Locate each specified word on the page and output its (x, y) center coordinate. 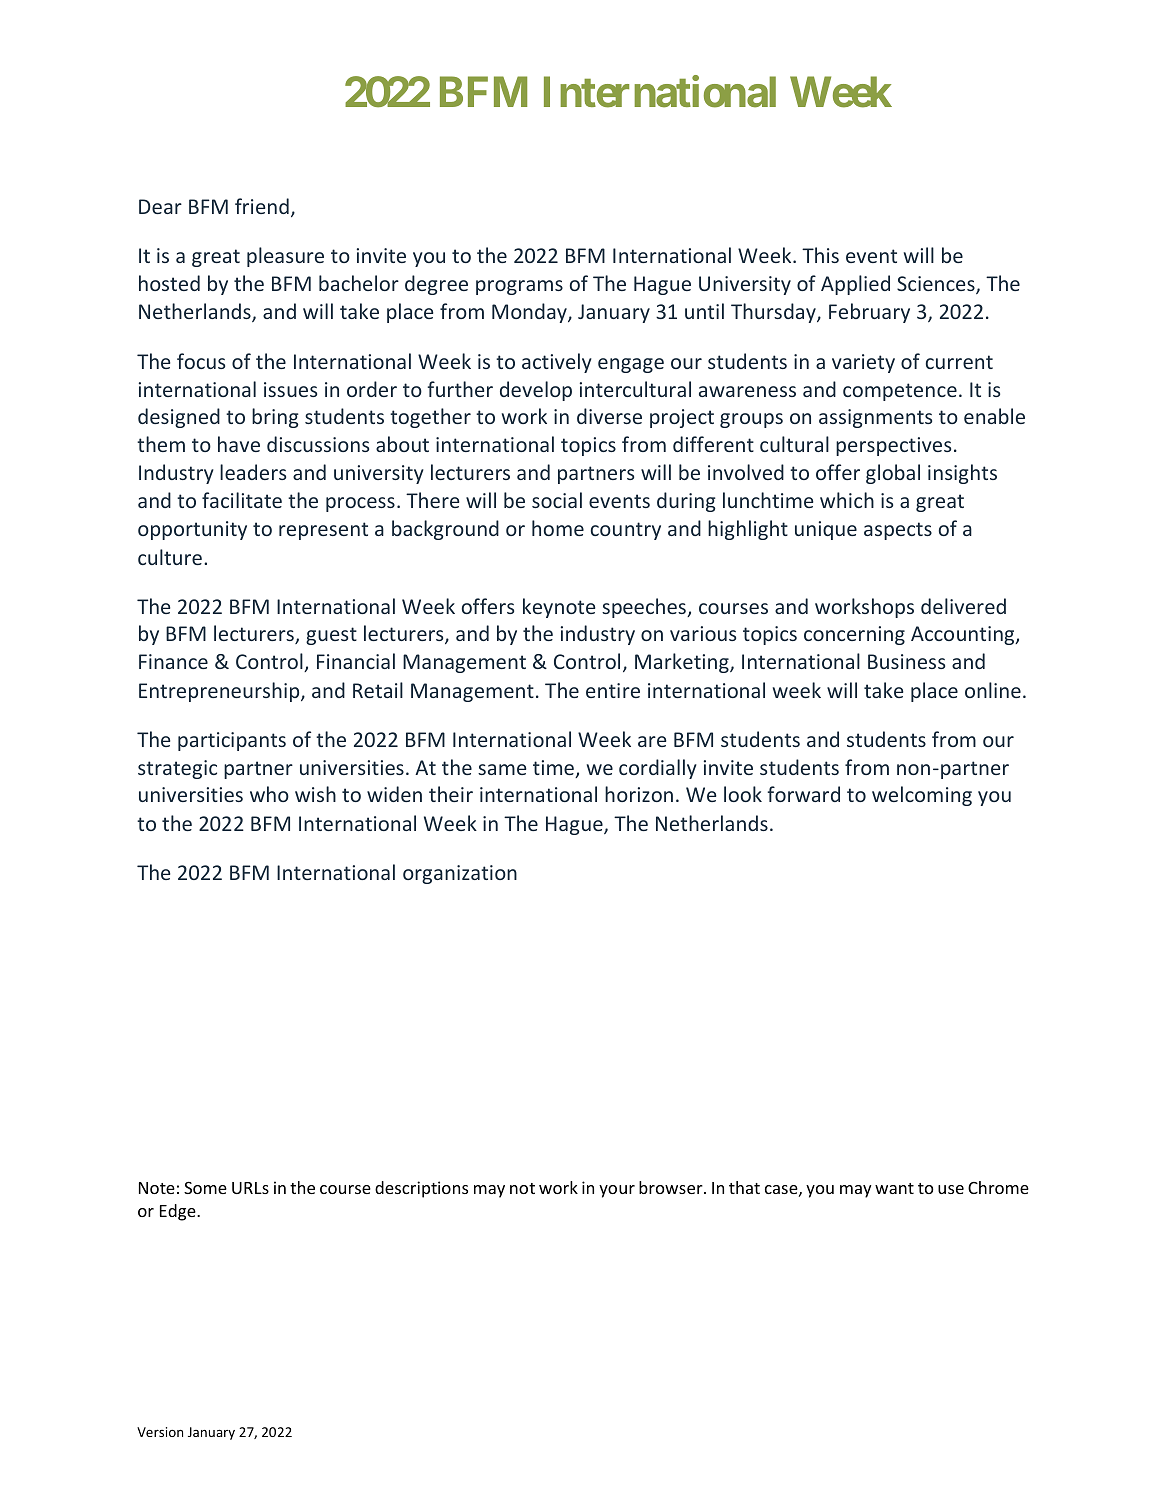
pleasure (285, 257)
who (269, 794)
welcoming (922, 796)
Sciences (937, 285)
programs (519, 287)
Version (160, 1432)
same (502, 769)
